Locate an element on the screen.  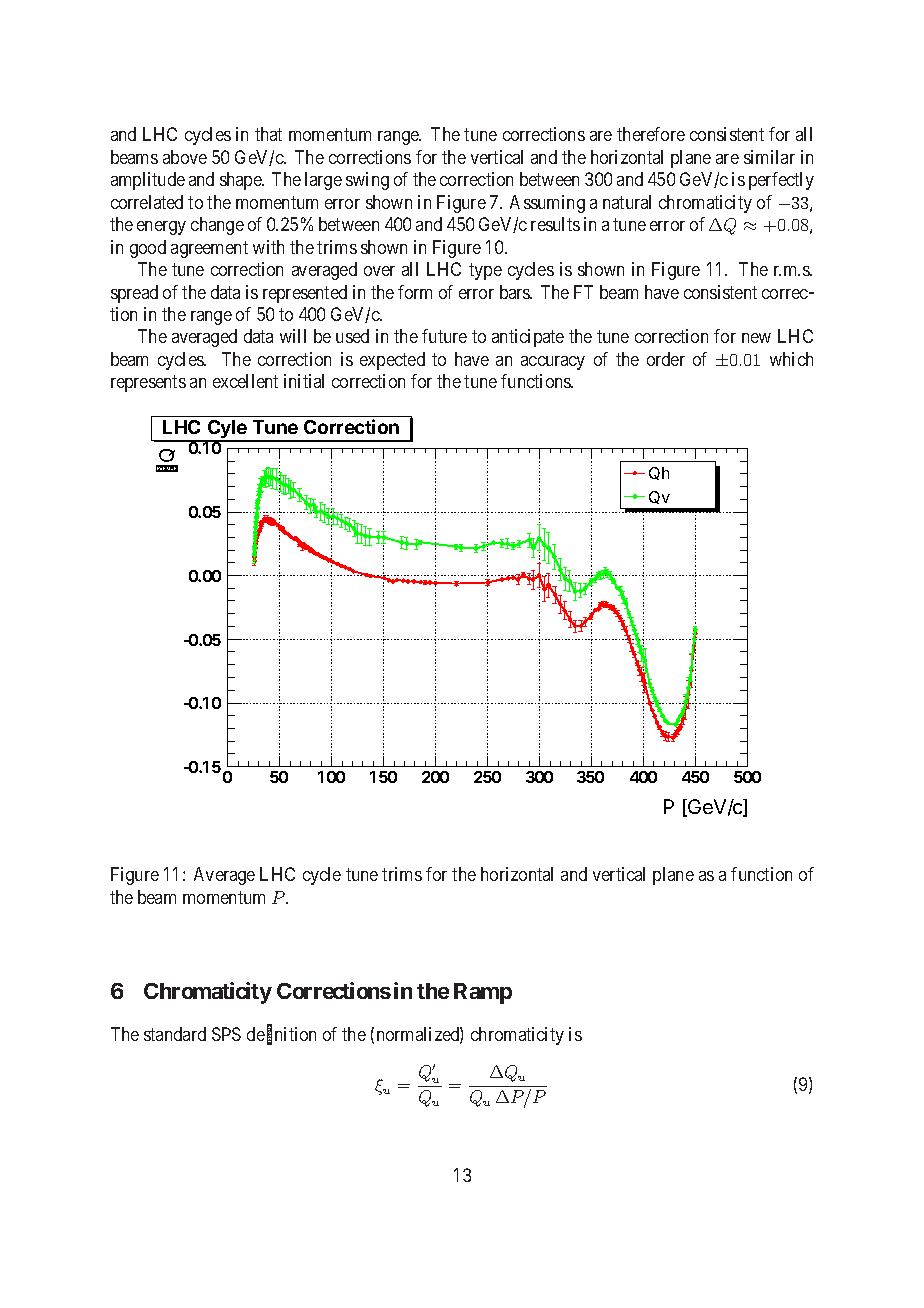
excellent is located at coordinates (245, 381).
